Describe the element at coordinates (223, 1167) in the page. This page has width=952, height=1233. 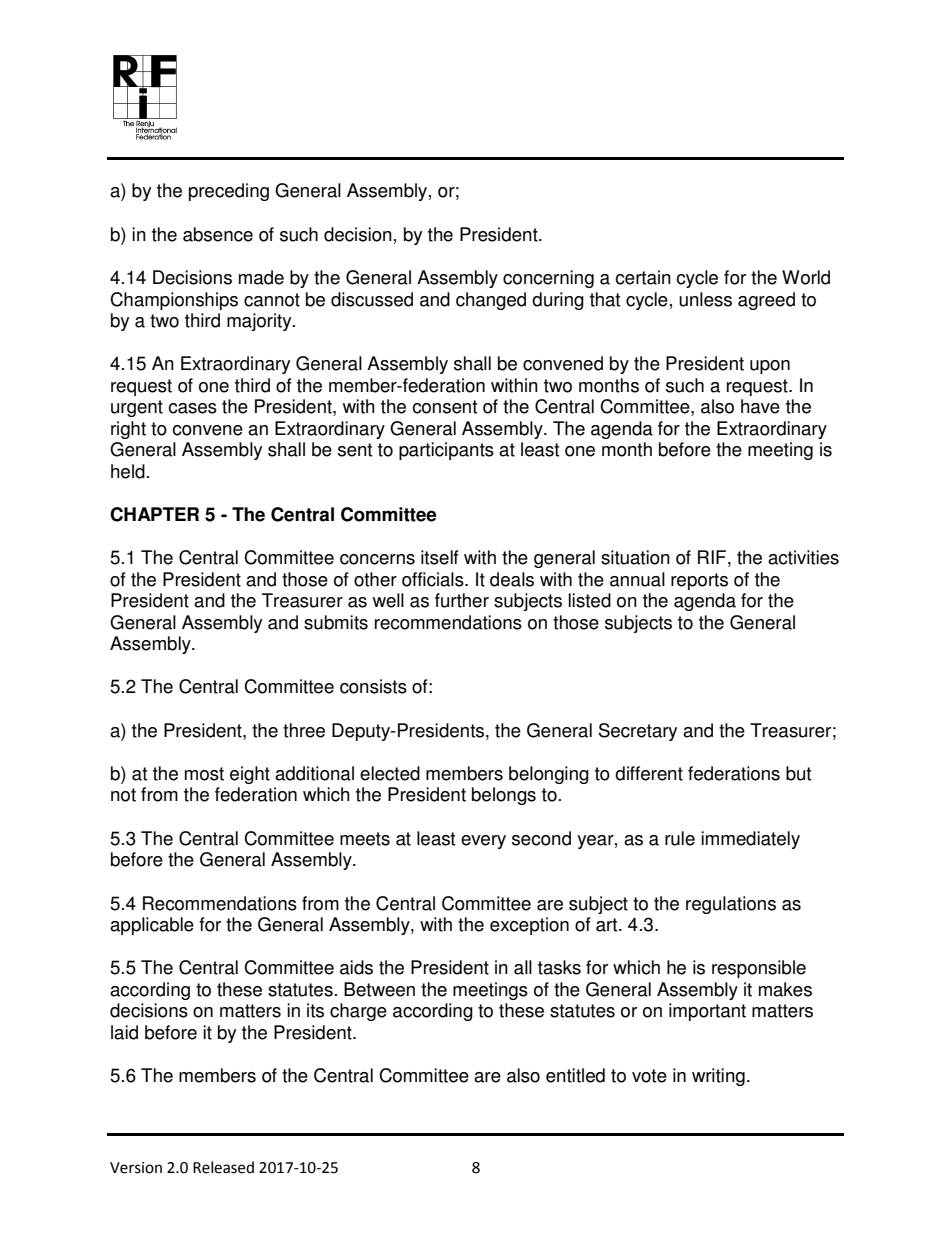
I see `Released` at that location.
